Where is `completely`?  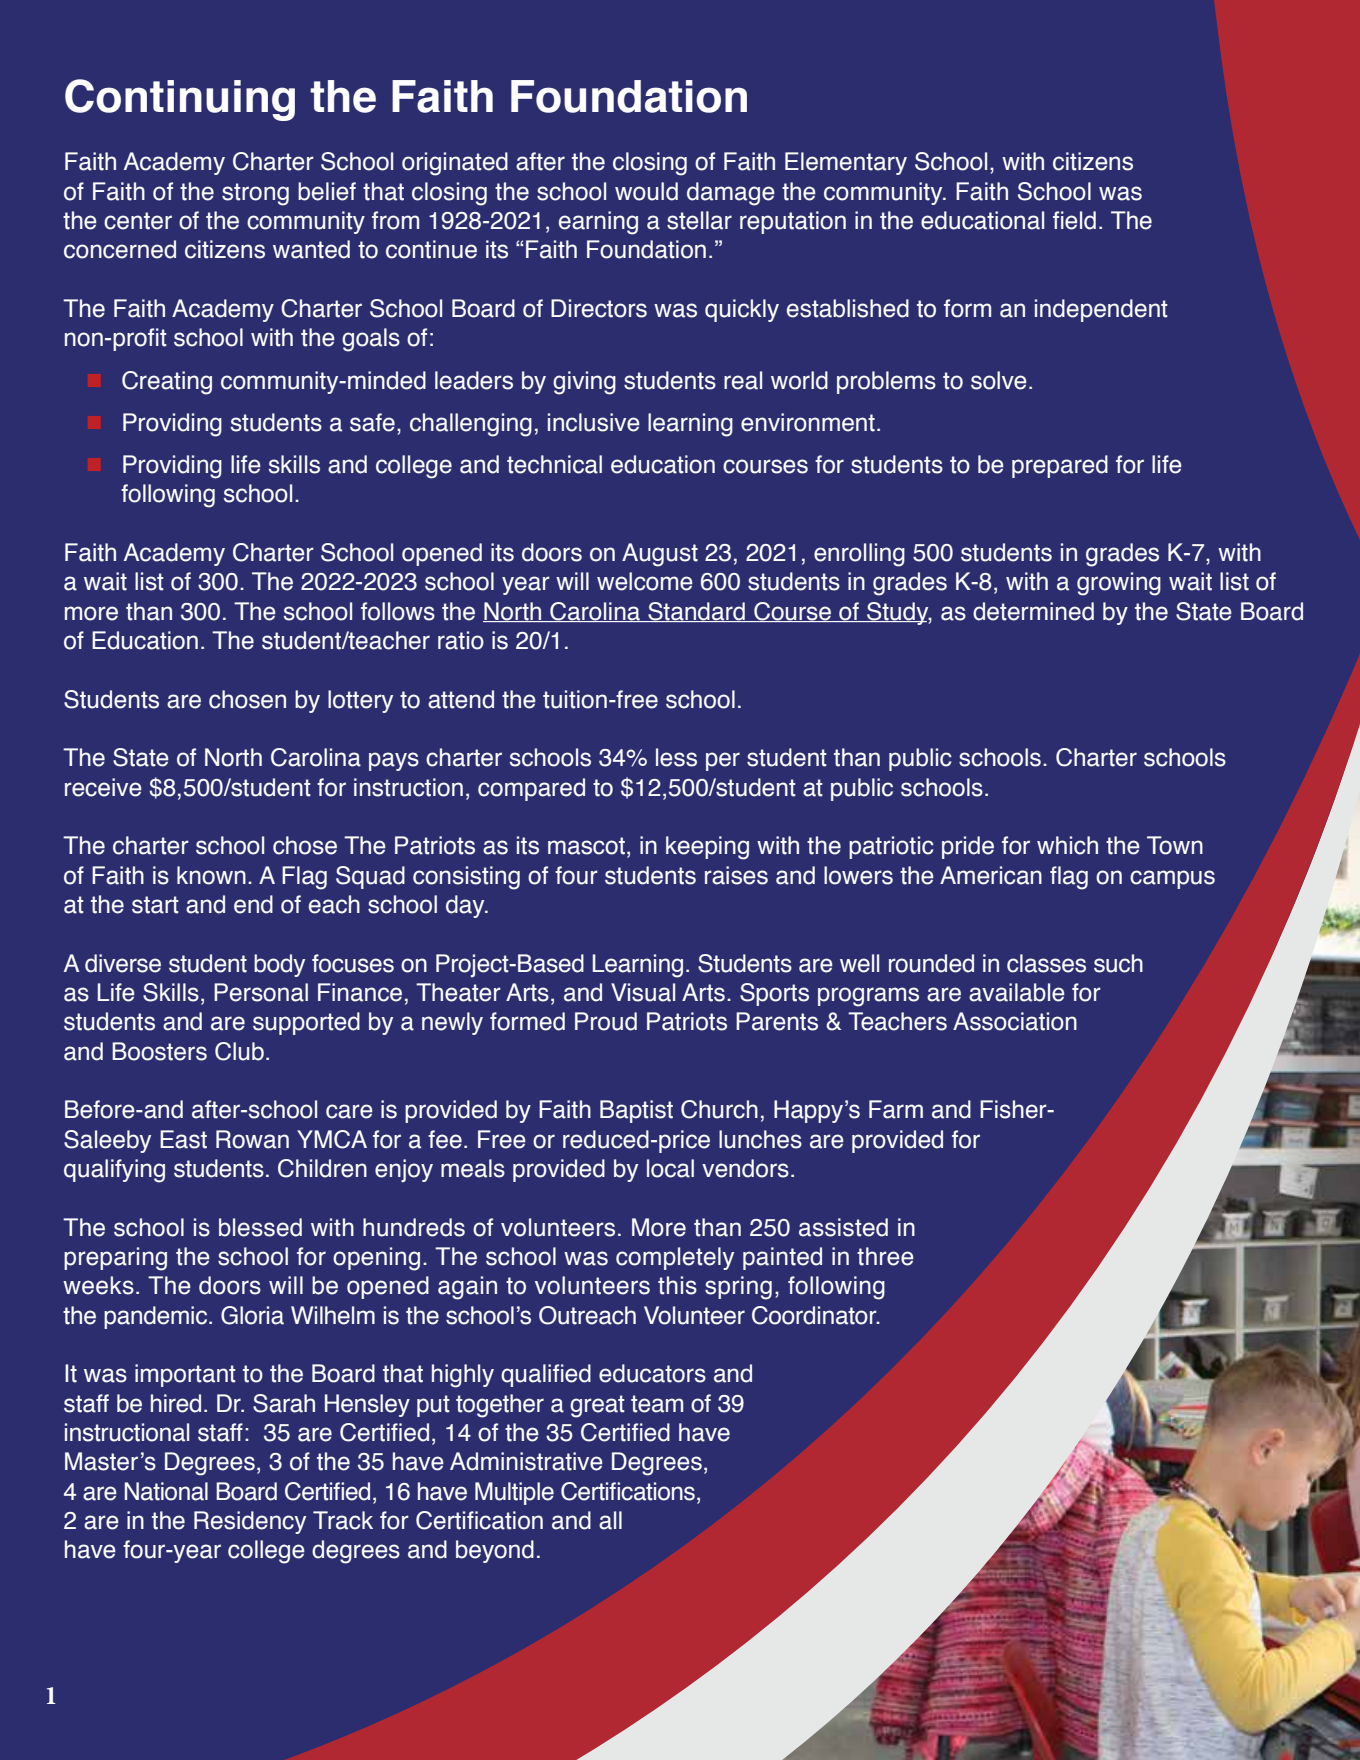
completely is located at coordinates (675, 1258).
